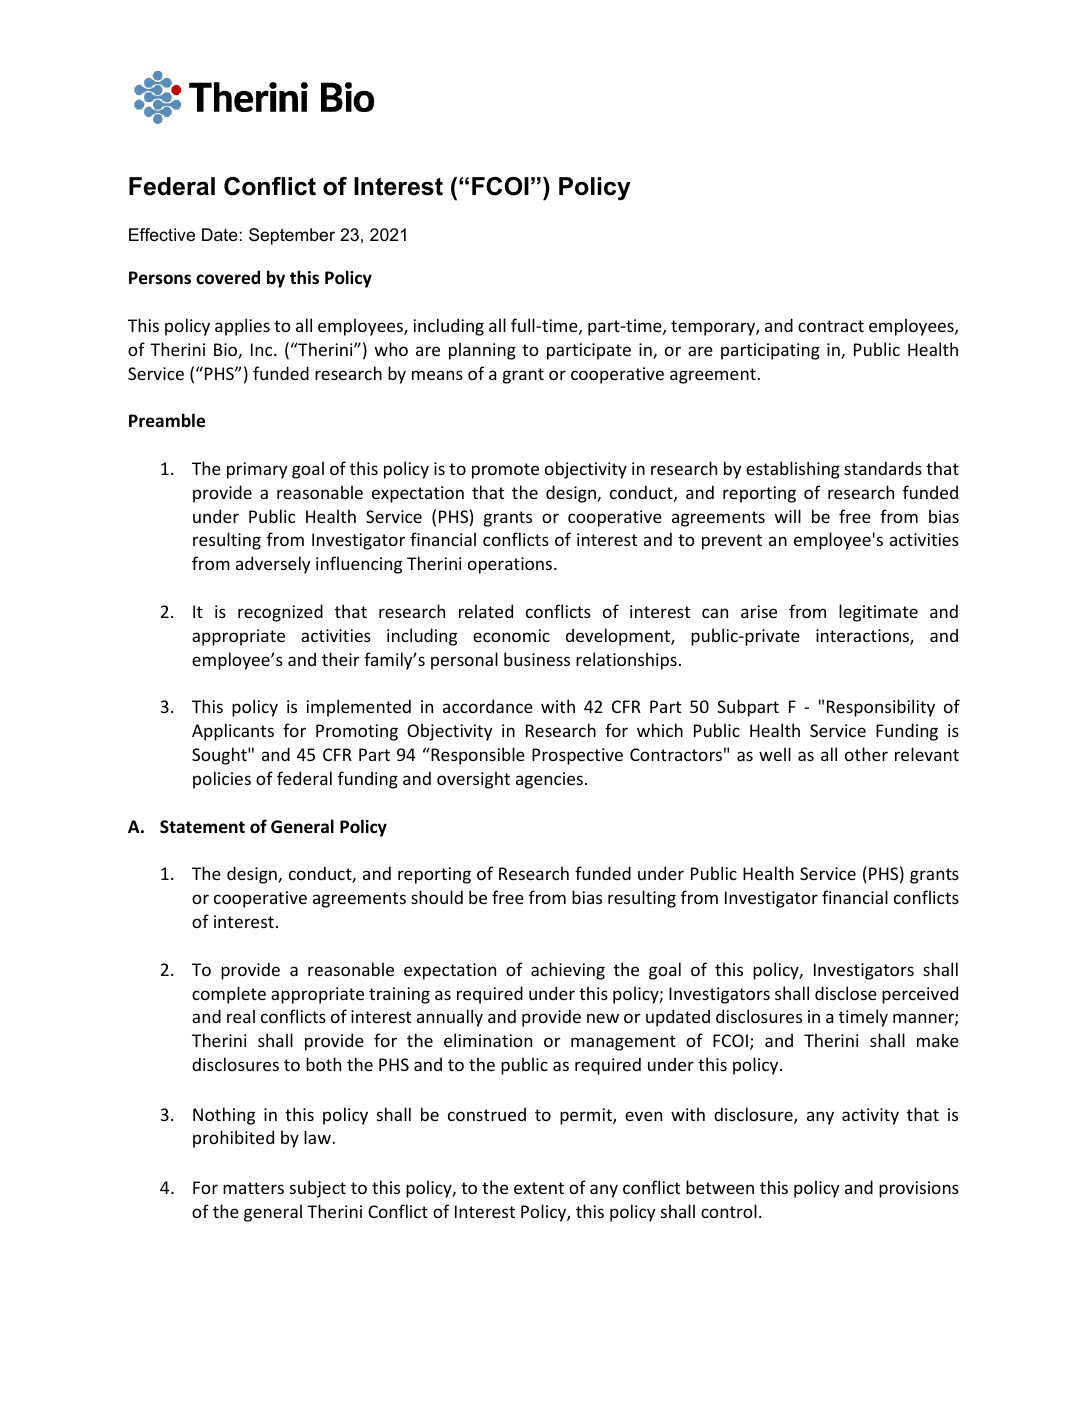  I want to click on primary, so click(257, 470).
